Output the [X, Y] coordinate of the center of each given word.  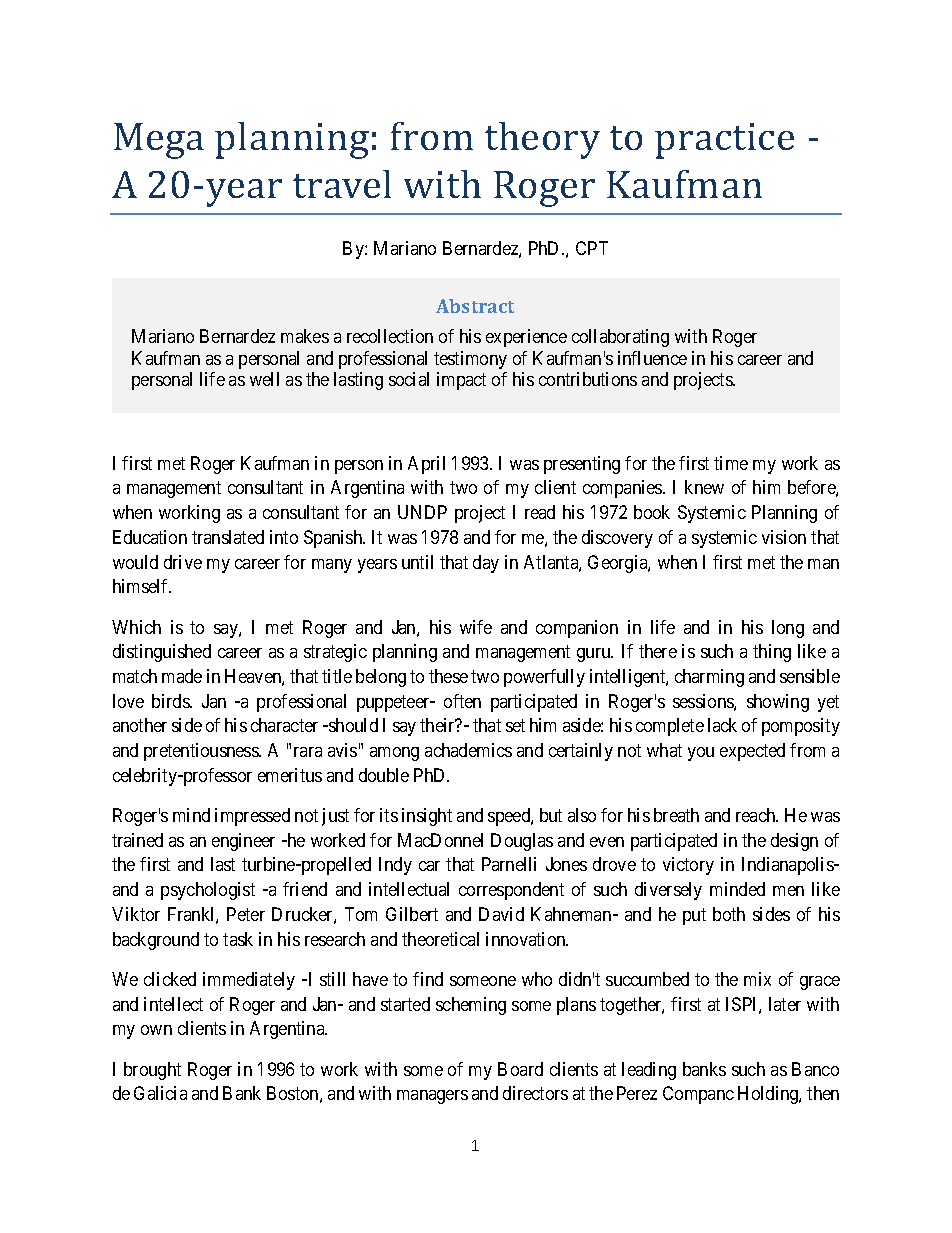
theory [542, 140]
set [515, 726]
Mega [159, 141]
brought [152, 1071]
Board [520, 1069]
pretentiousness [202, 752]
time [731, 463]
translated [228, 537]
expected [752, 752]
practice [724, 141]
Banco [815, 1069]
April [426, 465]
